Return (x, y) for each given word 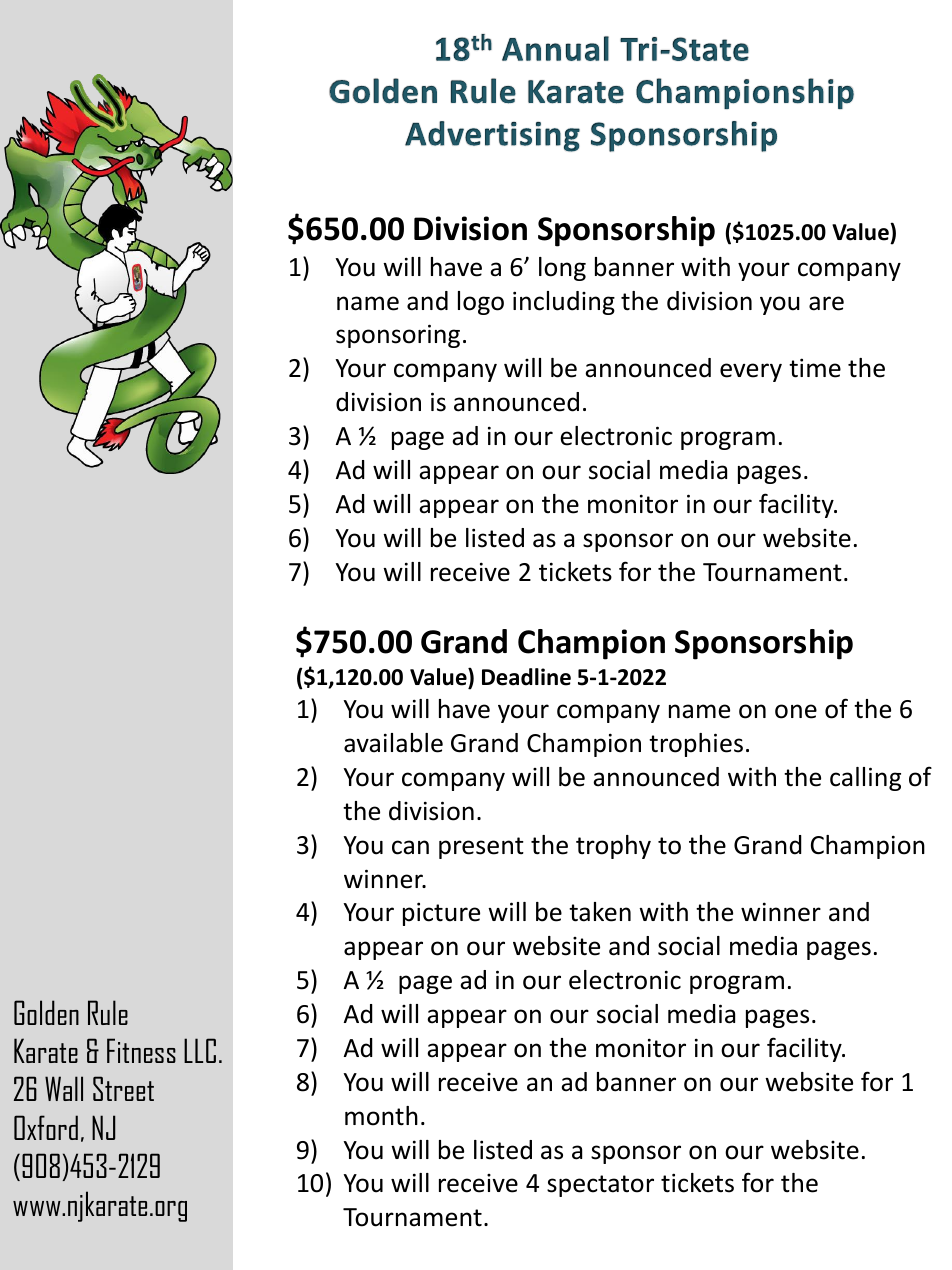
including (564, 303)
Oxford (46, 1127)
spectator (600, 1186)
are (826, 303)
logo (481, 303)
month (381, 1116)
